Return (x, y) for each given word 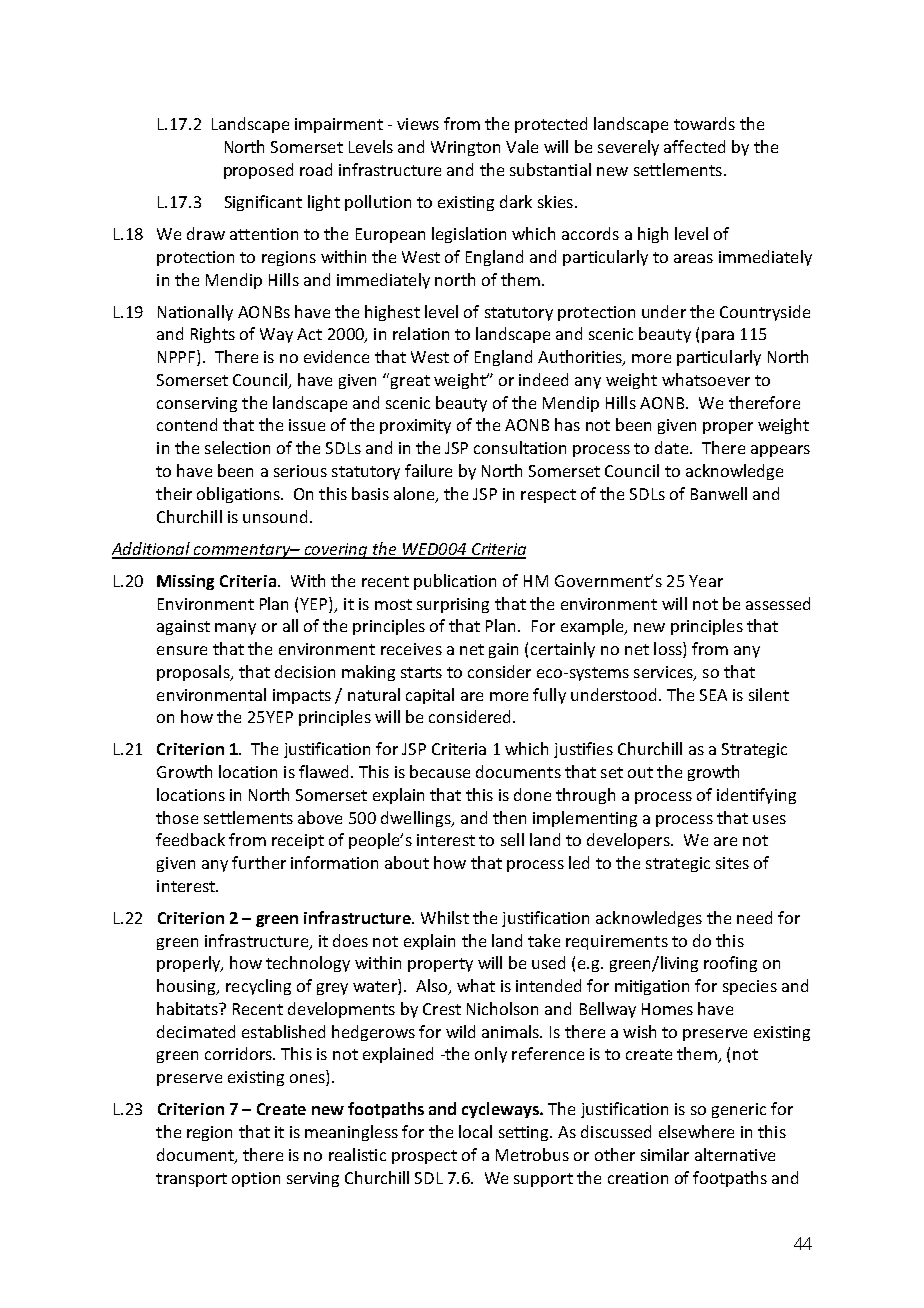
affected (694, 146)
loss (669, 650)
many (235, 629)
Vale (522, 146)
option (256, 1179)
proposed (258, 171)
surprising (453, 605)
